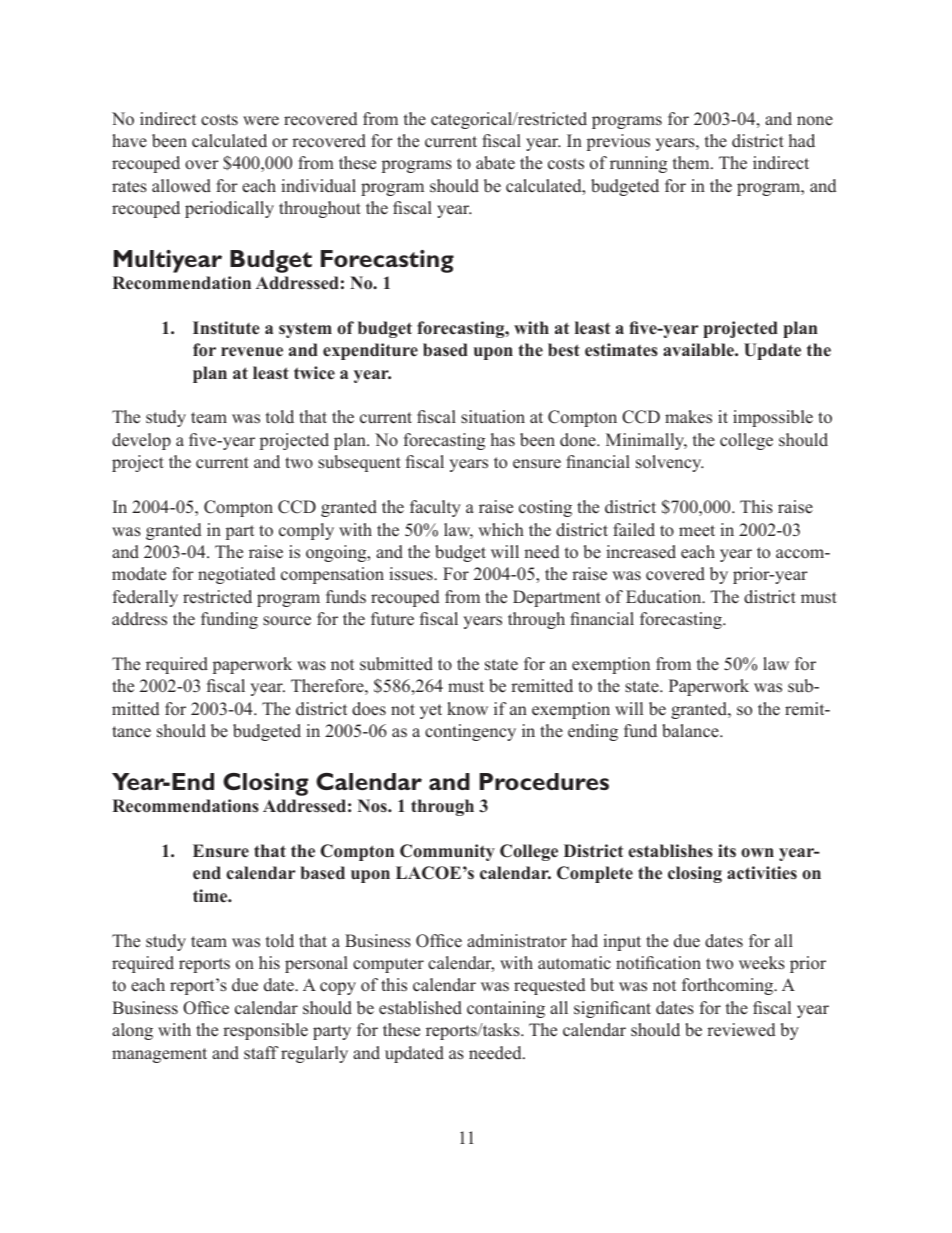 This screenshot has height=1233, width=952. Describe the element at coordinates (506, 1009) in the screenshot. I see `containing` at that location.
